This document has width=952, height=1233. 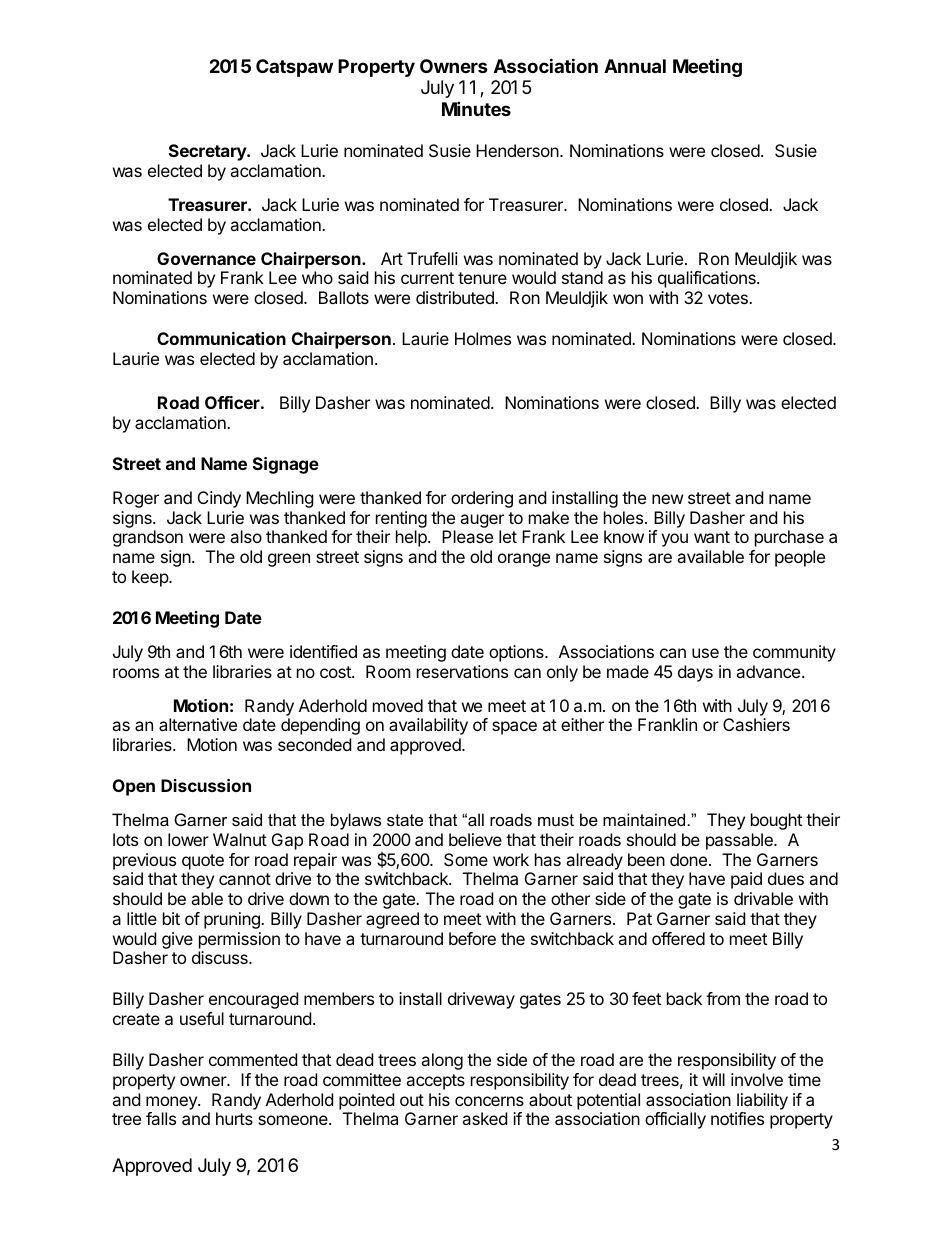 What do you see at coordinates (635, 66) in the document?
I see `Annual` at bounding box center [635, 66].
